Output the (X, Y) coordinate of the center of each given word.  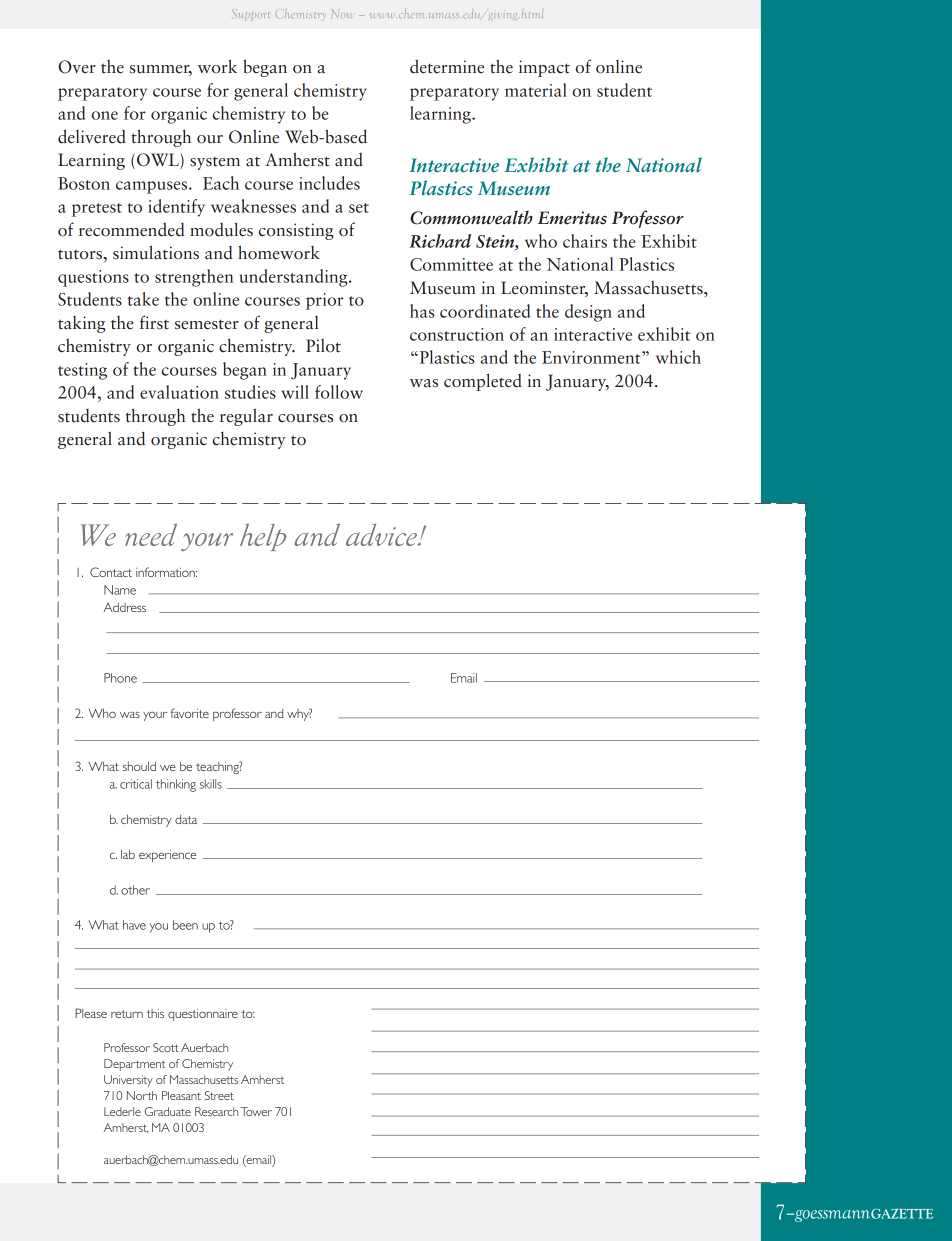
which (678, 357)
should (139, 766)
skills (211, 784)
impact (544, 68)
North (142, 1095)
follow (339, 392)
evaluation (179, 392)
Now (341, 13)
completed (483, 382)
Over (77, 67)
